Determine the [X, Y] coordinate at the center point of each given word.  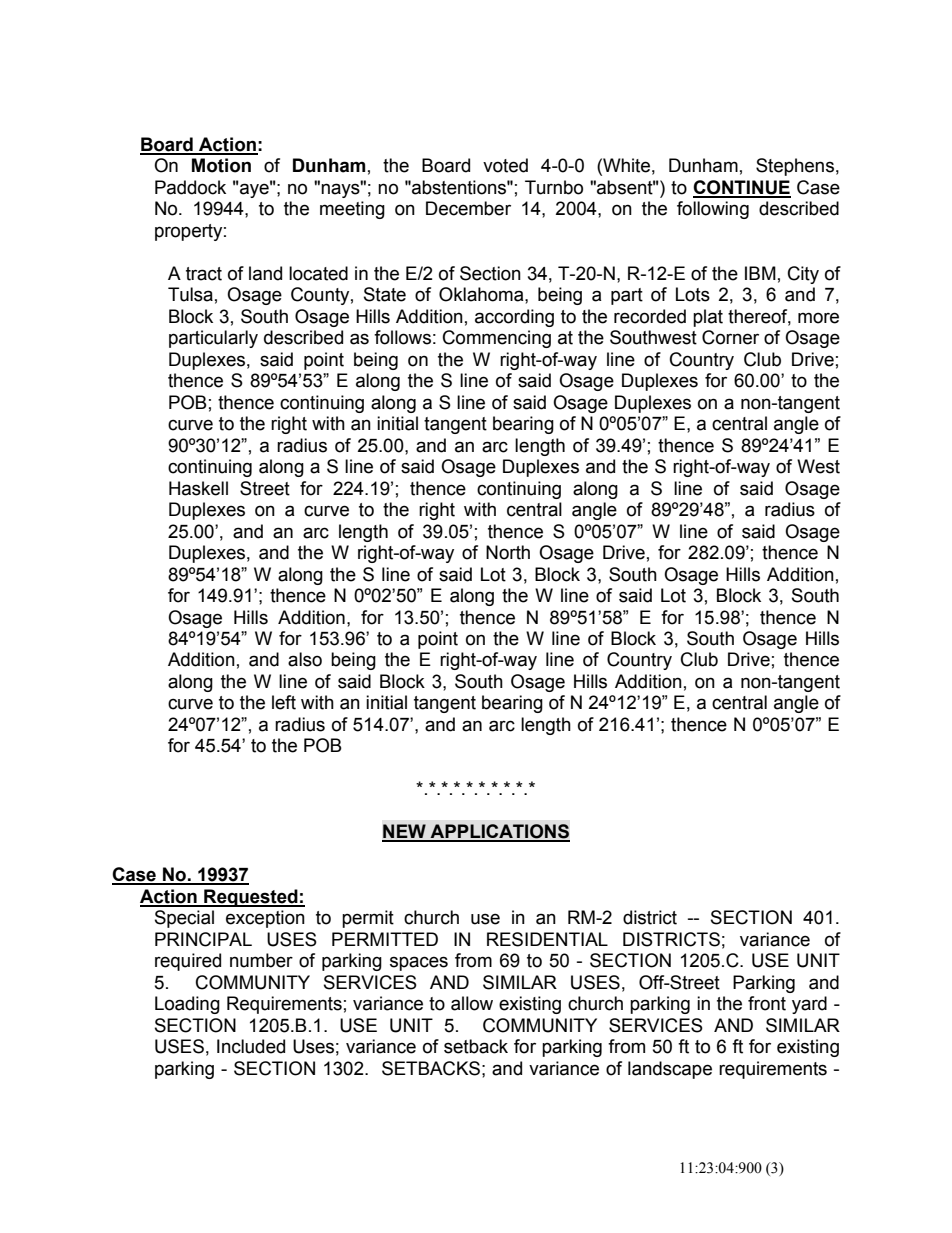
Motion [221, 165]
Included [251, 1046]
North [508, 552]
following [713, 210]
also [305, 659]
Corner [730, 337]
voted [505, 165]
